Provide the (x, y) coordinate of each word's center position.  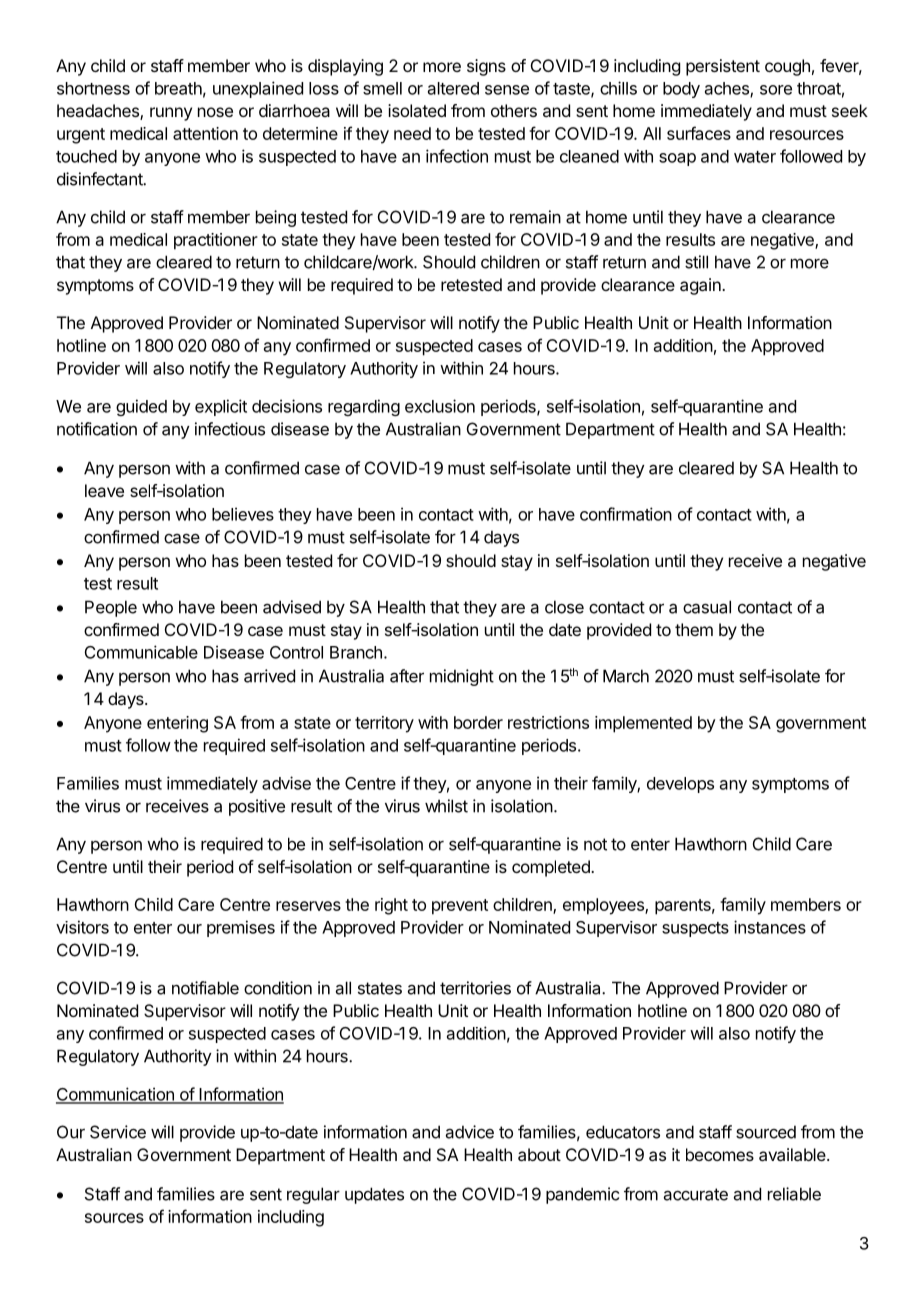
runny (171, 114)
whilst (446, 806)
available (792, 1154)
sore (776, 90)
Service (118, 1132)
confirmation (626, 514)
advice (470, 1132)
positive (257, 807)
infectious (230, 429)
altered (453, 88)
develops (680, 785)
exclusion (440, 406)
